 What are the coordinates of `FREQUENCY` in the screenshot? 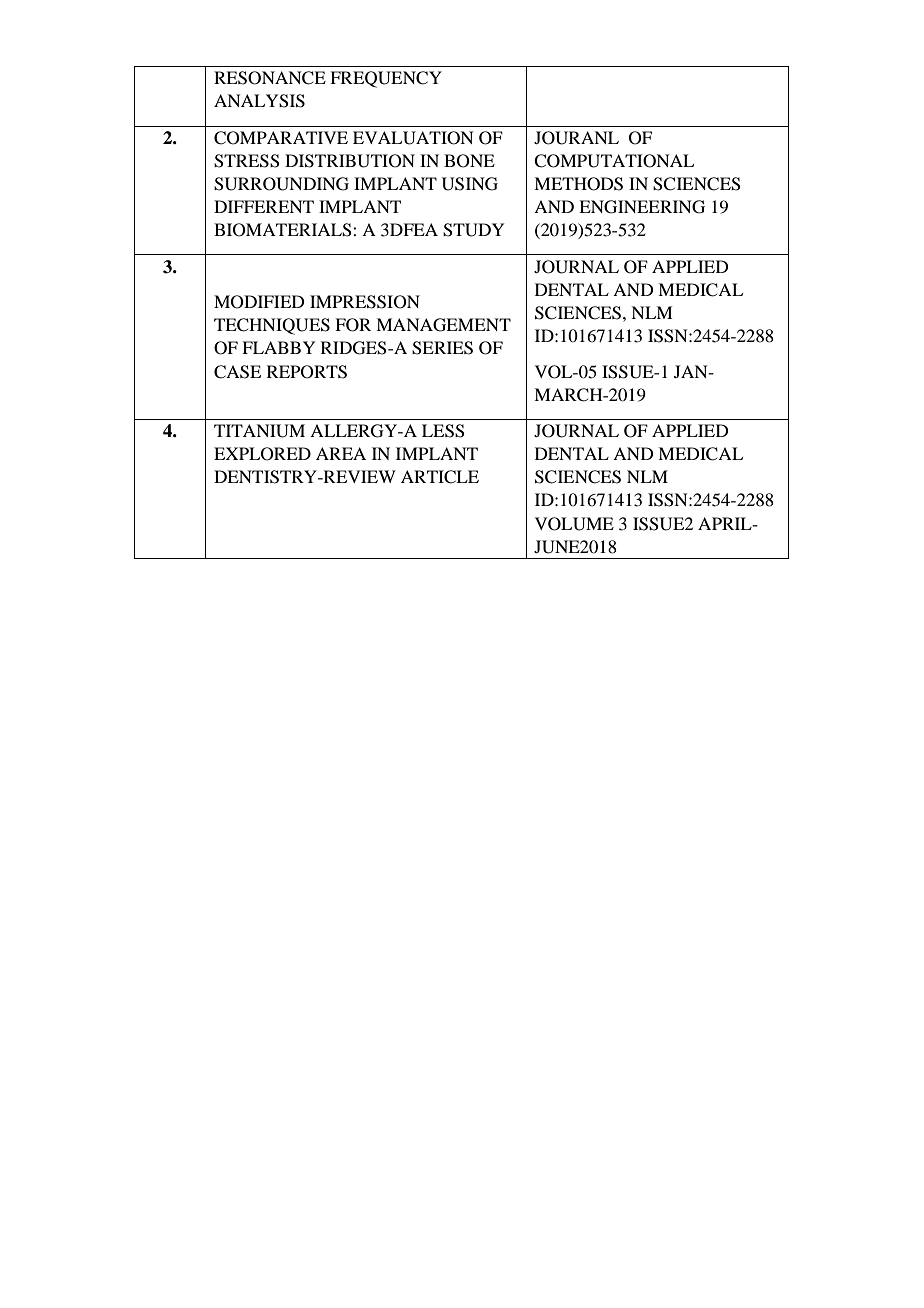 It's located at (386, 79).
